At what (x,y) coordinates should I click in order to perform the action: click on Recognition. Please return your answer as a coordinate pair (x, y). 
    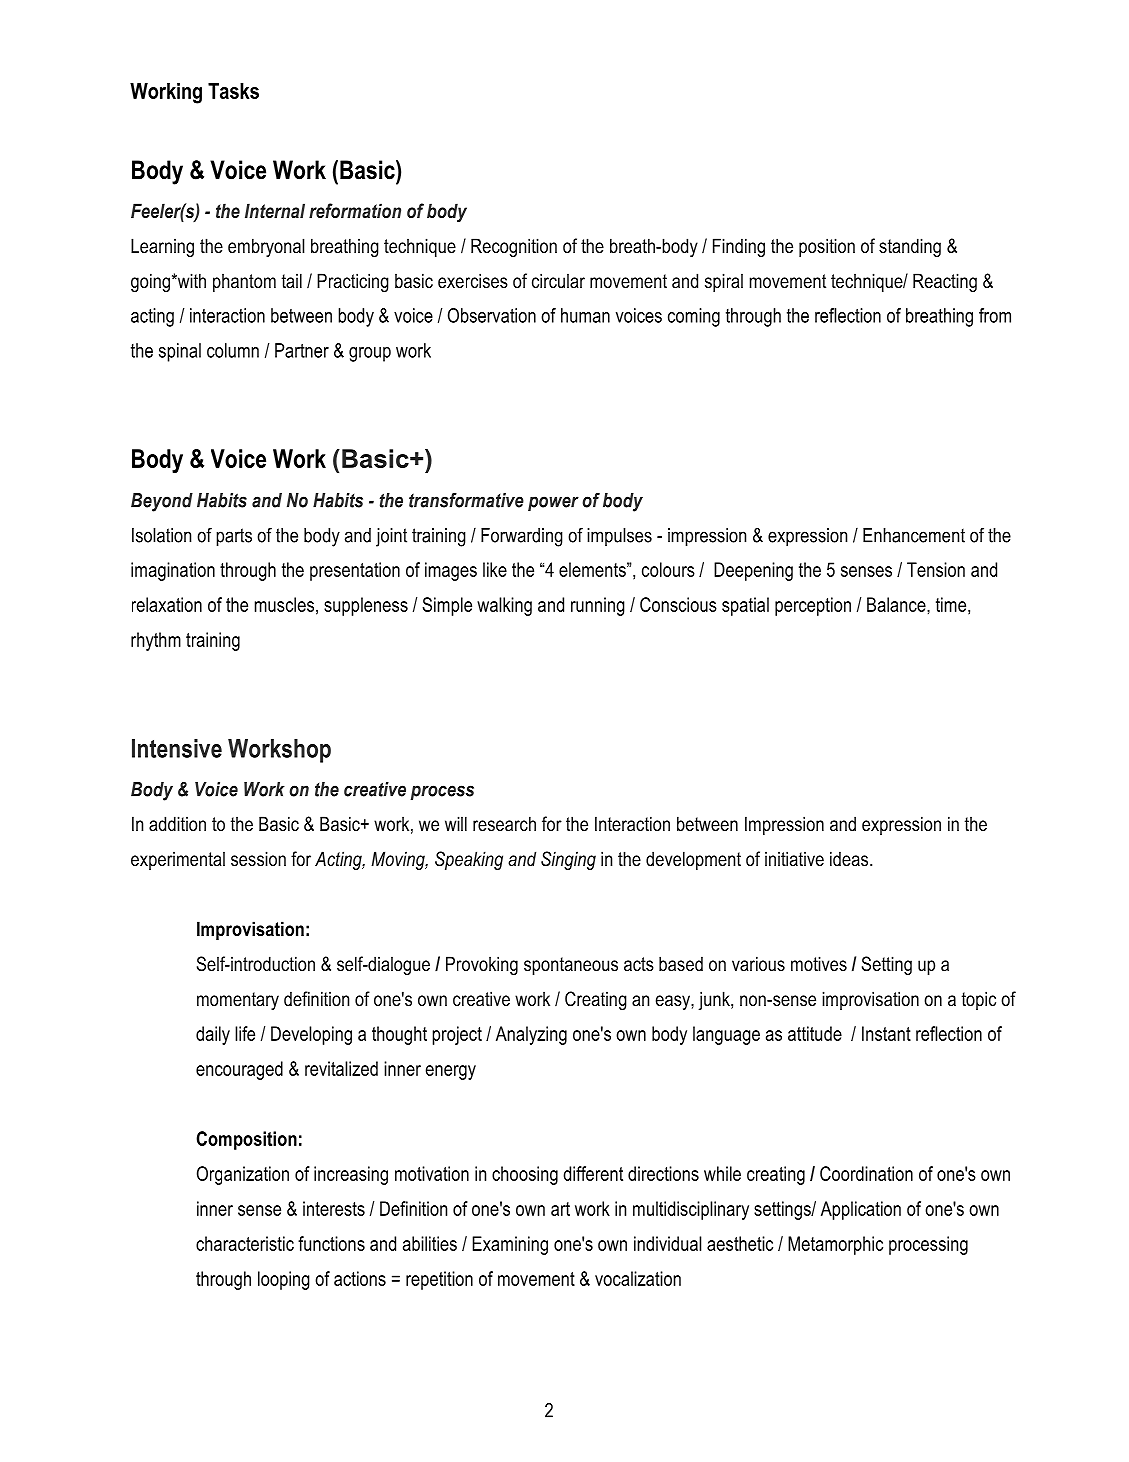
    Looking at the image, I should click on (514, 247).
